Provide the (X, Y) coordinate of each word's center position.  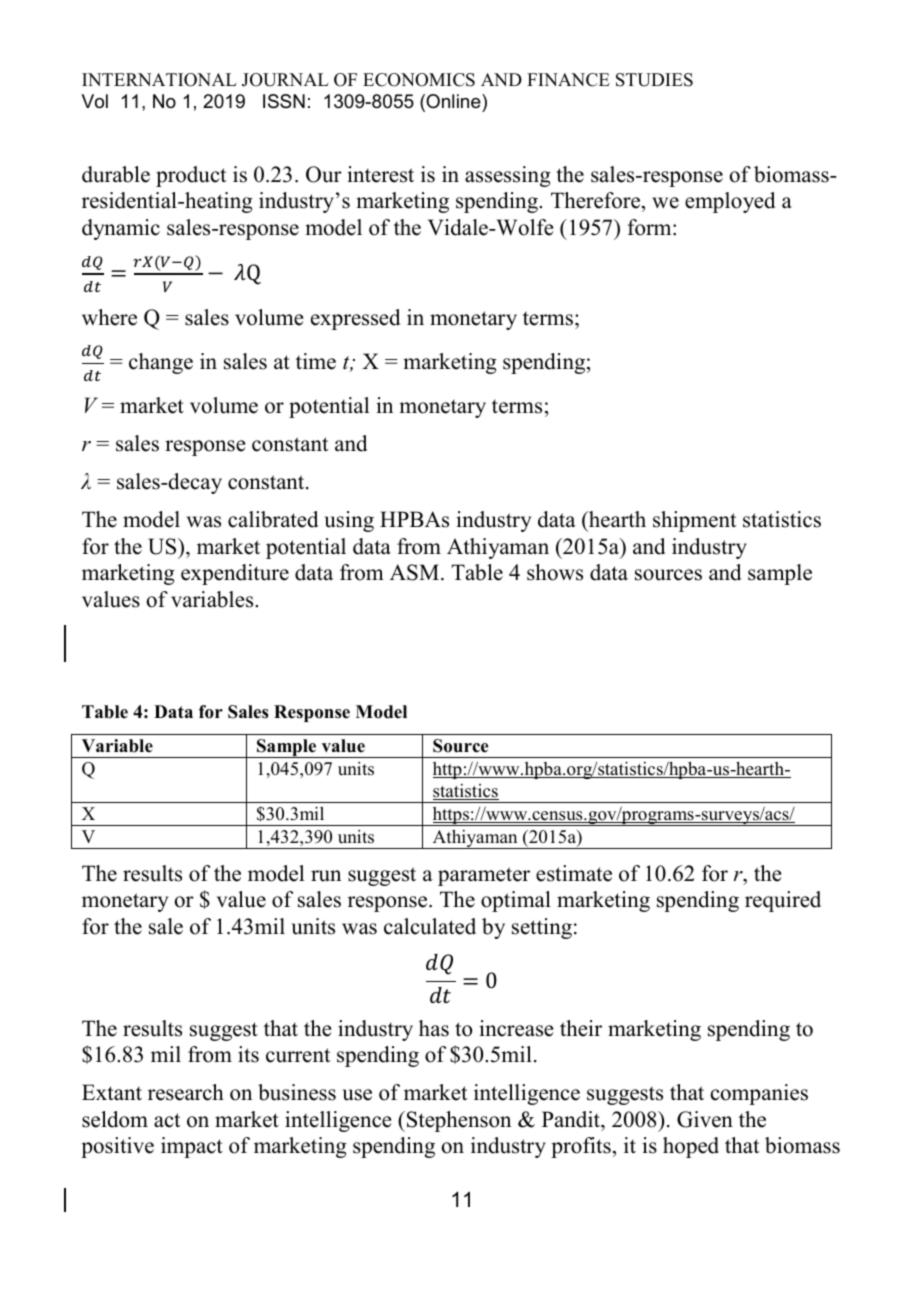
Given (705, 1119)
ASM (414, 572)
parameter (484, 876)
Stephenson (459, 1121)
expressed (355, 319)
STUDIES (654, 80)
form (651, 227)
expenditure (235, 574)
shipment (694, 521)
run (326, 876)
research (186, 1092)
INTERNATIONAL (159, 80)
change (161, 363)
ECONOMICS (419, 80)
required (783, 901)
